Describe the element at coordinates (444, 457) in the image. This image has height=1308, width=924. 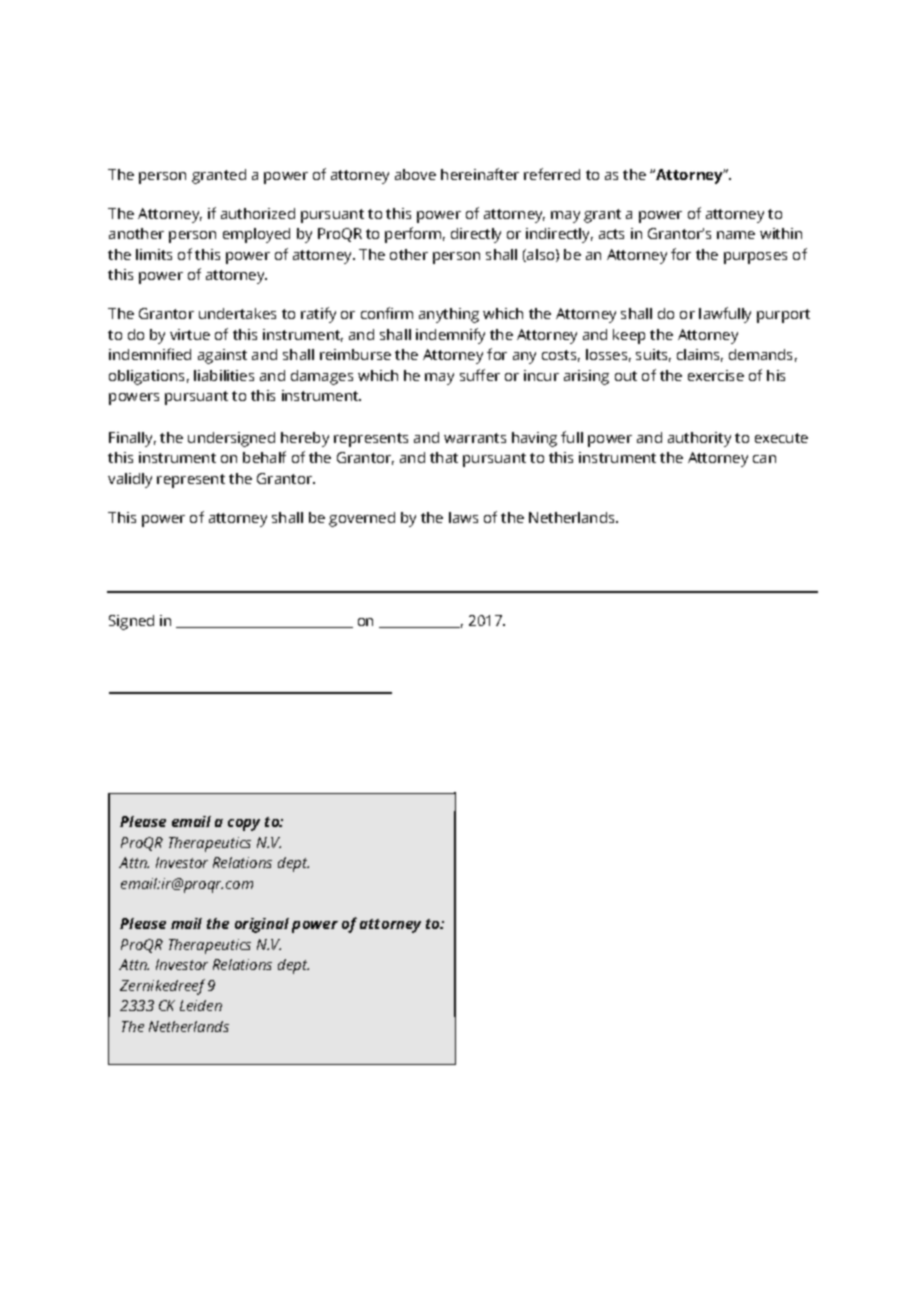
I see `that` at that location.
